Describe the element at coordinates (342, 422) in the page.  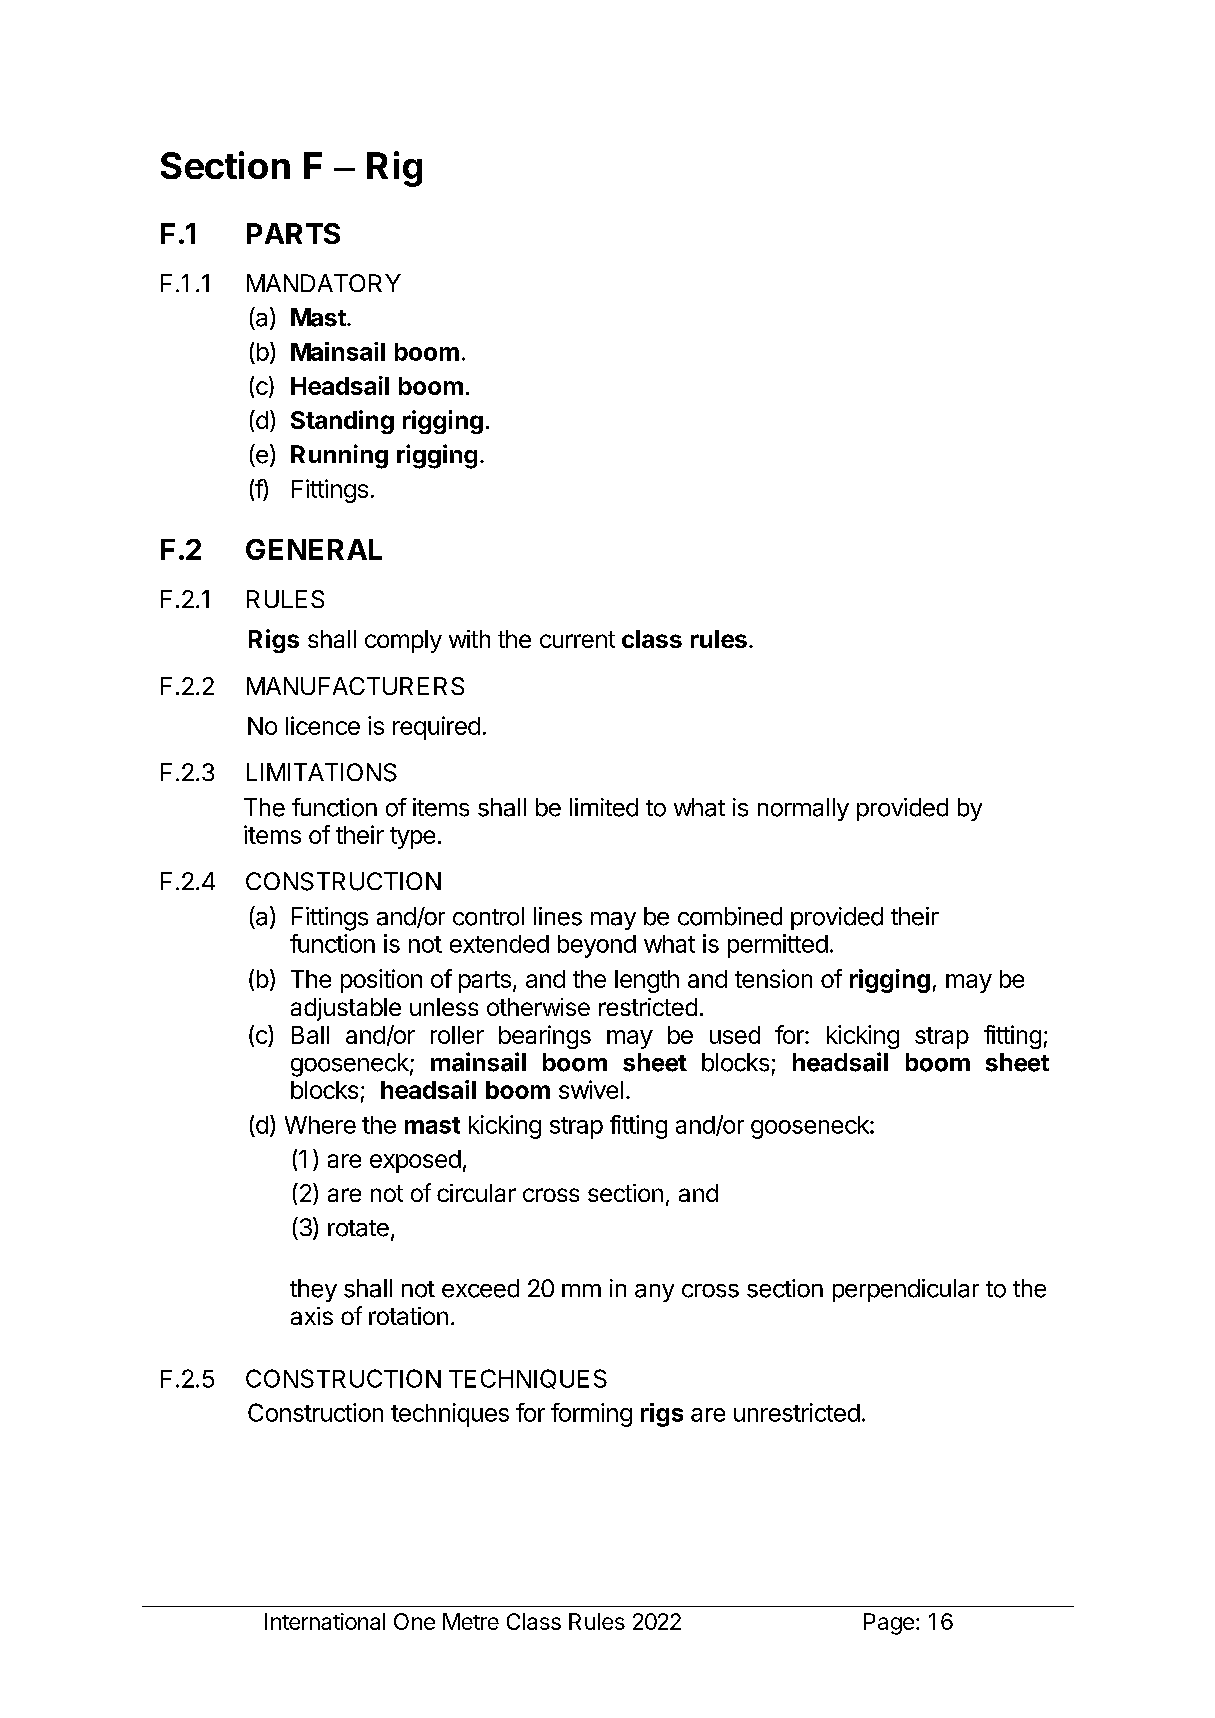
I see `Standing` at that location.
